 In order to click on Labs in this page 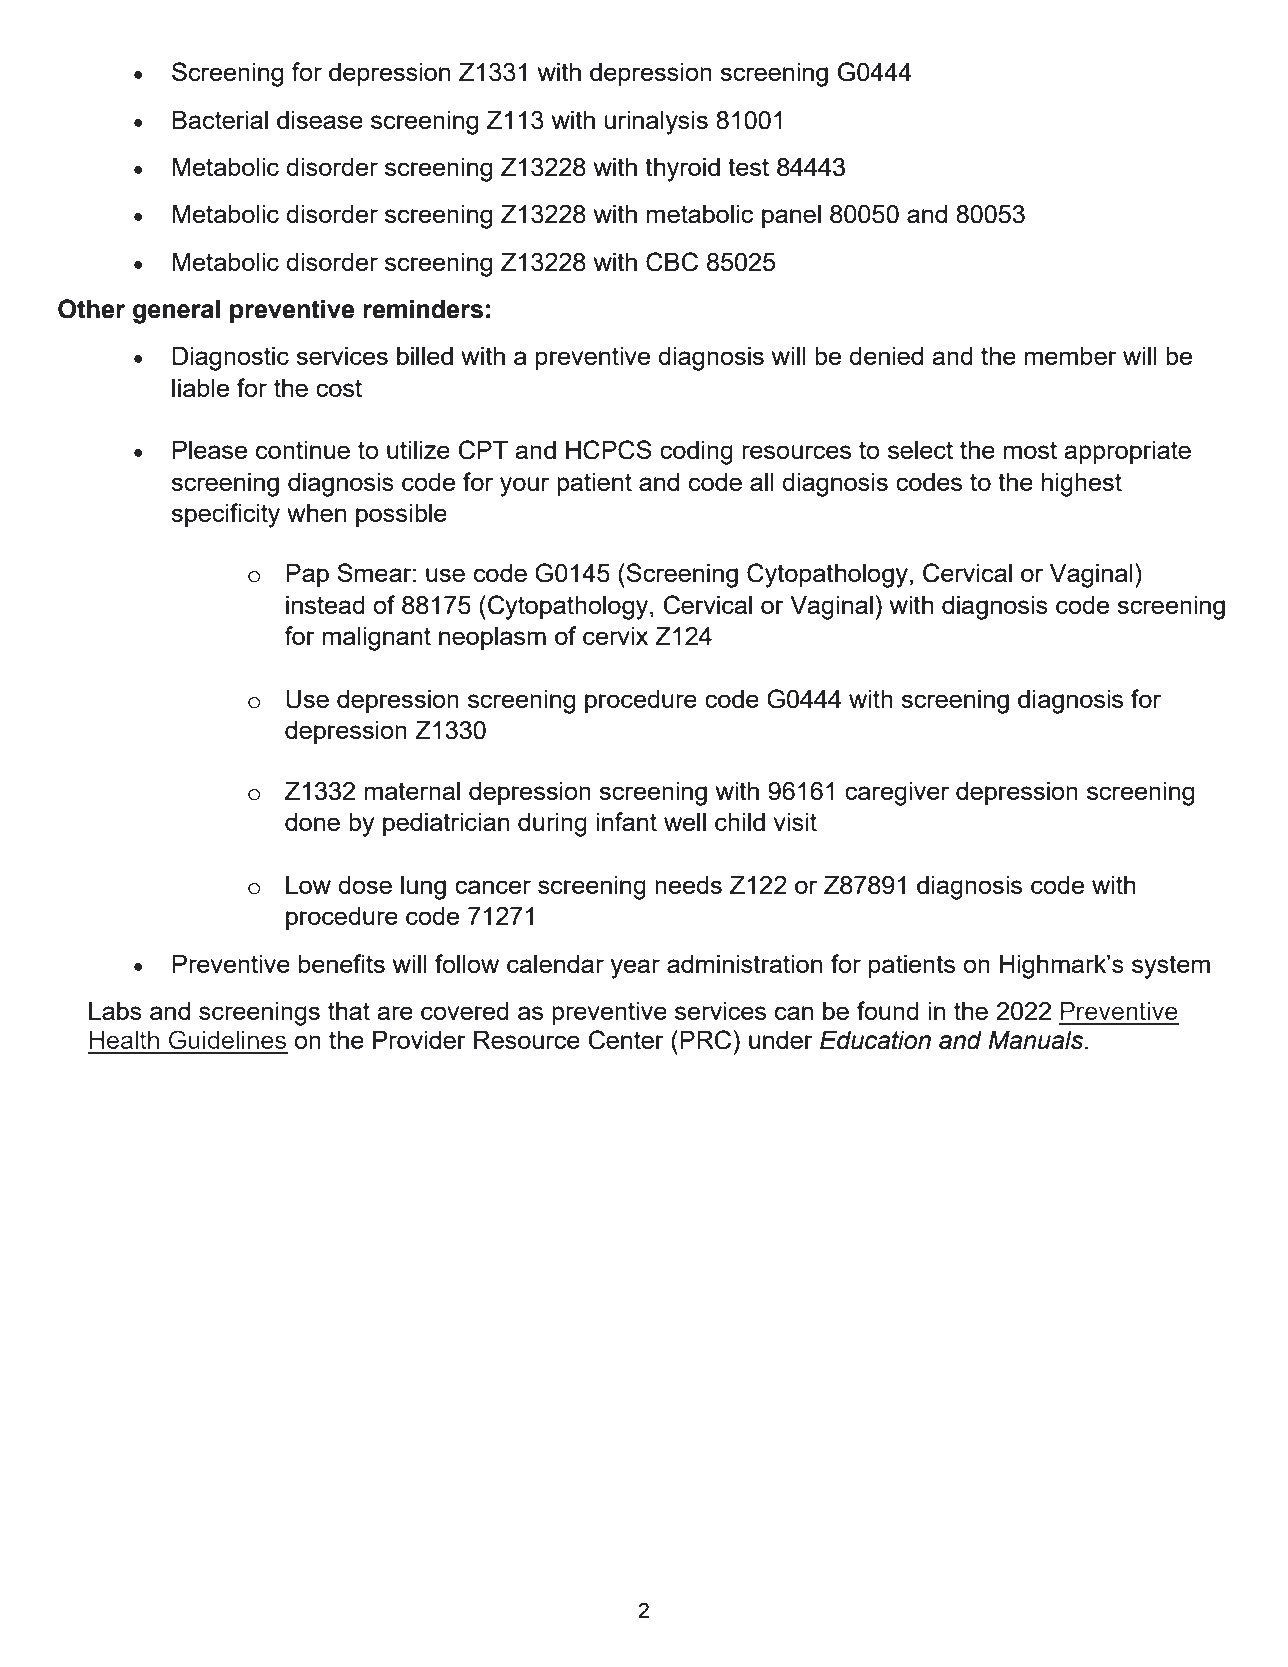, I will do `click(115, 1011)`.
